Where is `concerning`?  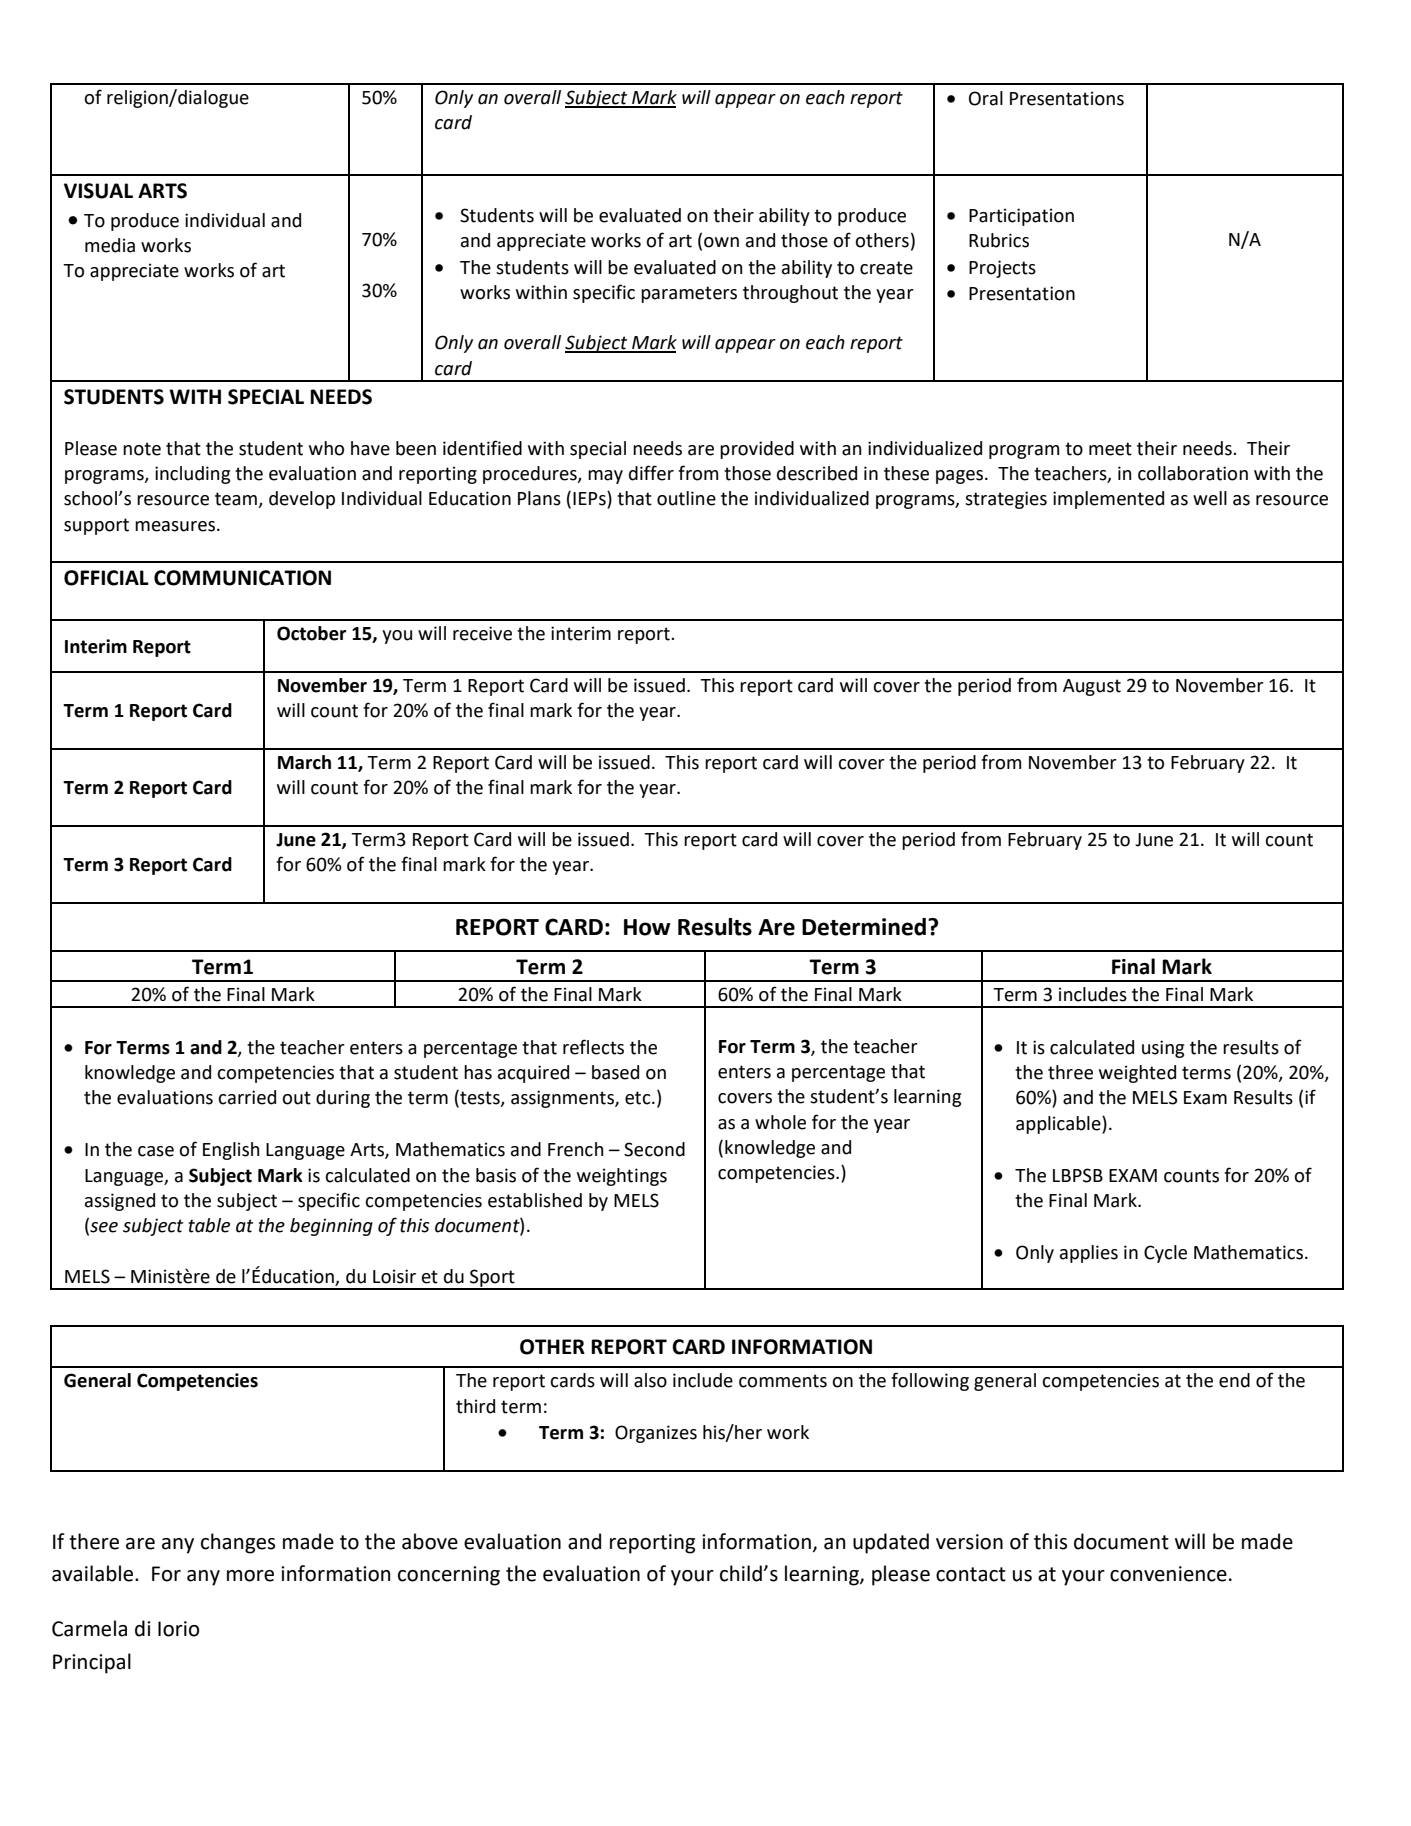
concerning is located at coordinates (449, 1576).
